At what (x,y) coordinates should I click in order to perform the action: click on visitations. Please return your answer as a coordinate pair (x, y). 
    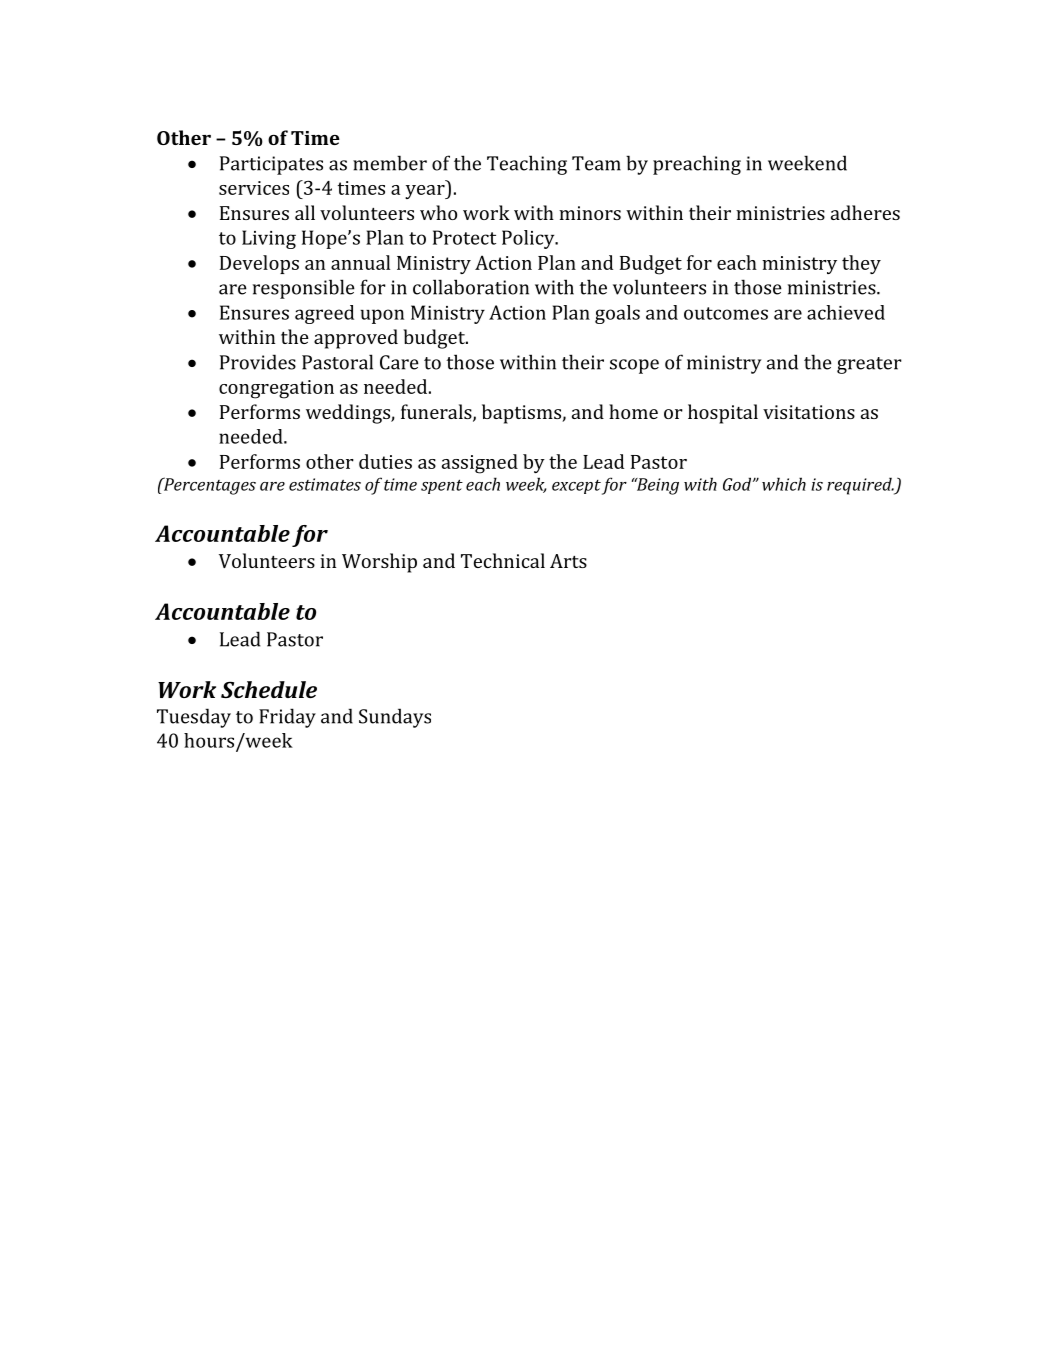
    Looking at the image, I should click on (809, 412).
